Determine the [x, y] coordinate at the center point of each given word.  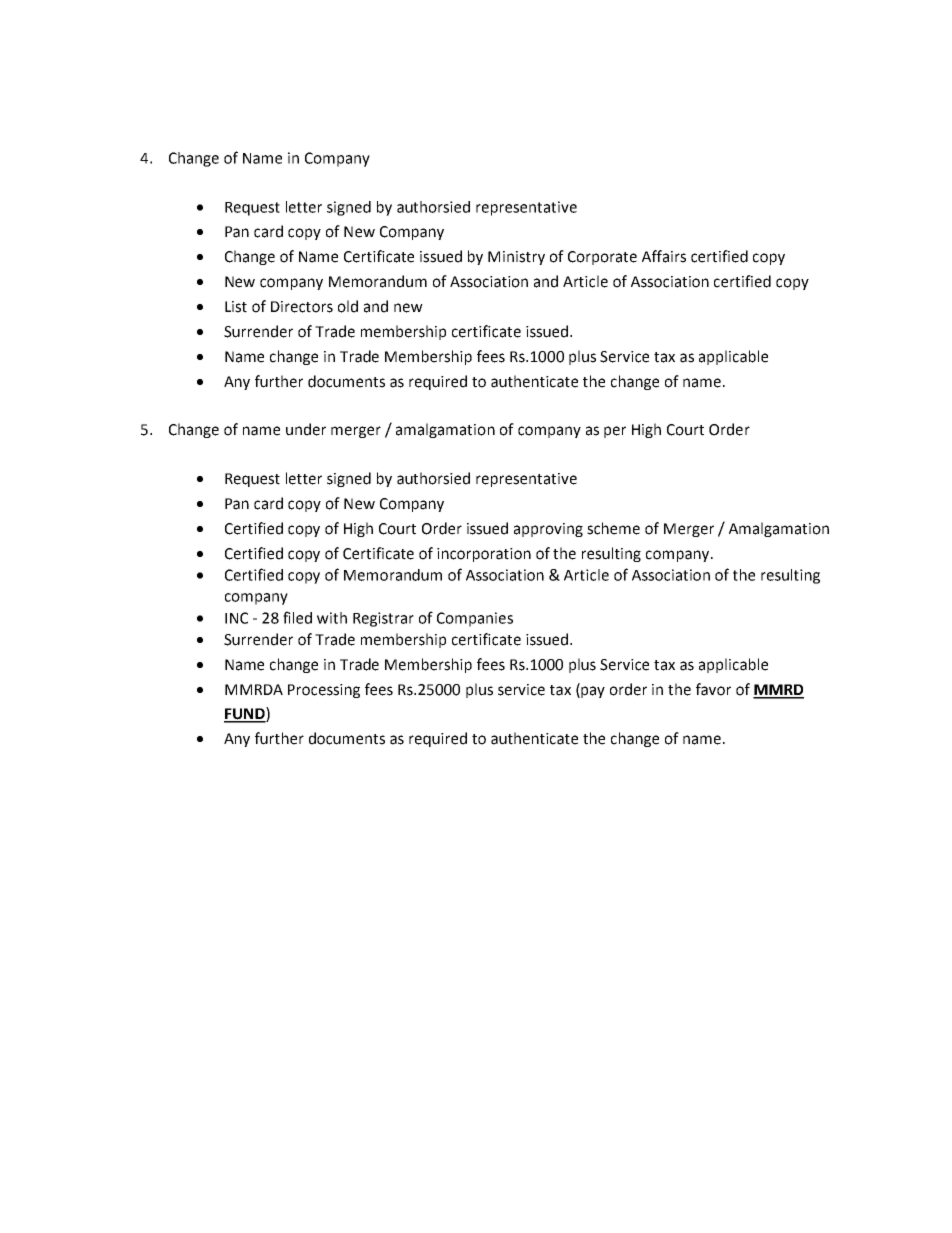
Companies [475, 619]
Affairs [664, 256]
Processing [324, 691]
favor [713, 689]
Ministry [516, 258]
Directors [302, 307]
